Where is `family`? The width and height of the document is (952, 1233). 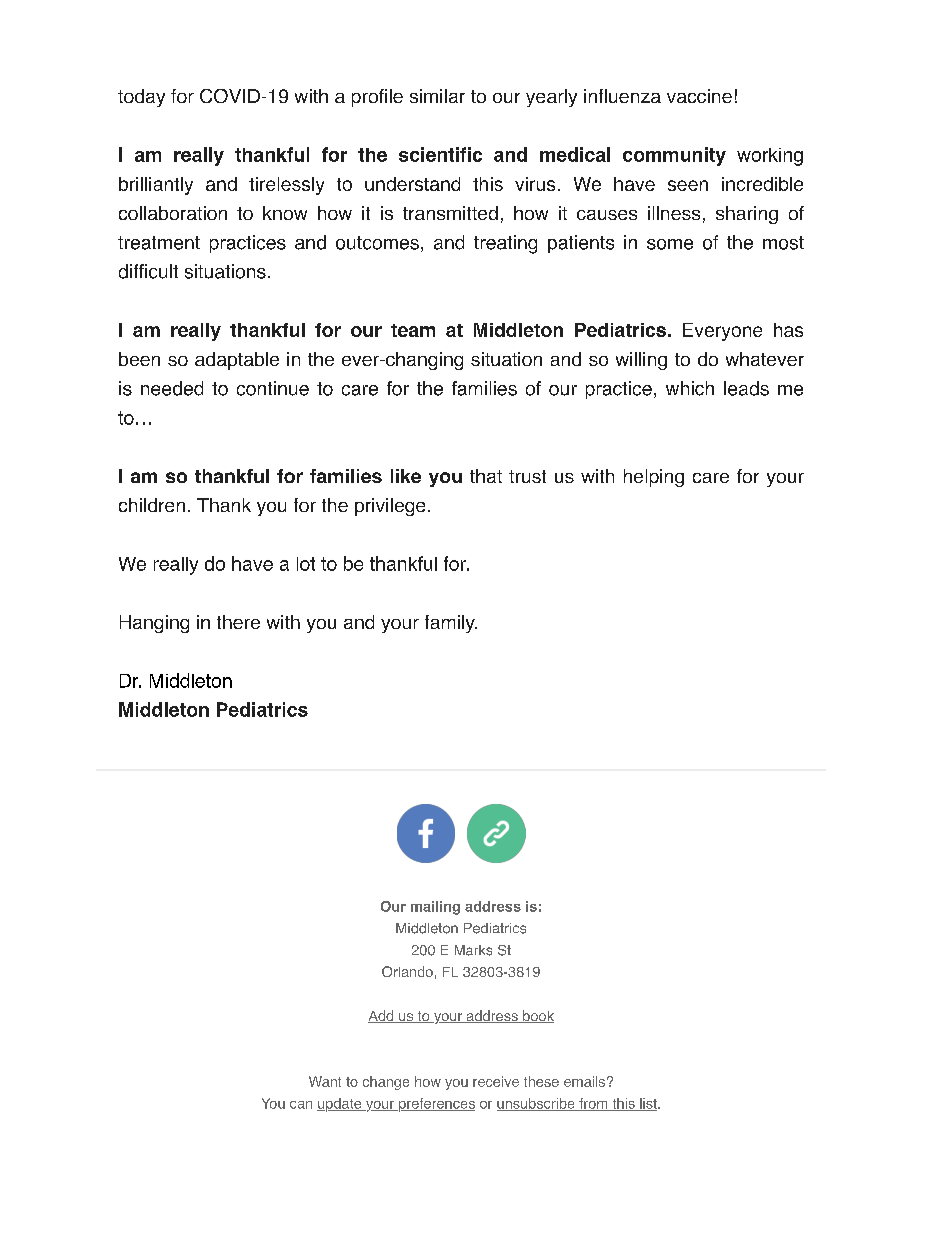 family is located at coordinates (451, 624).
